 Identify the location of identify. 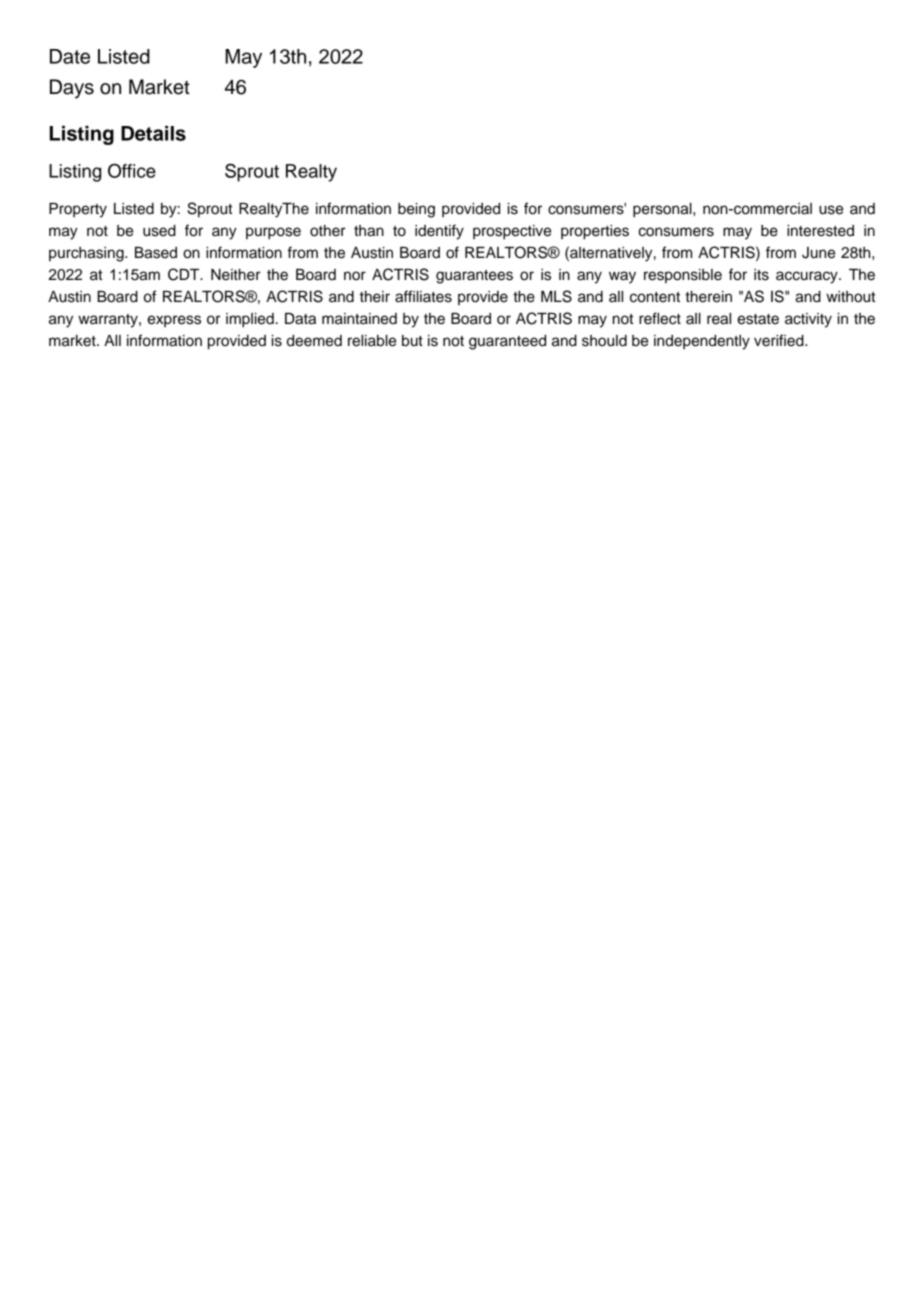
(439, 232).
